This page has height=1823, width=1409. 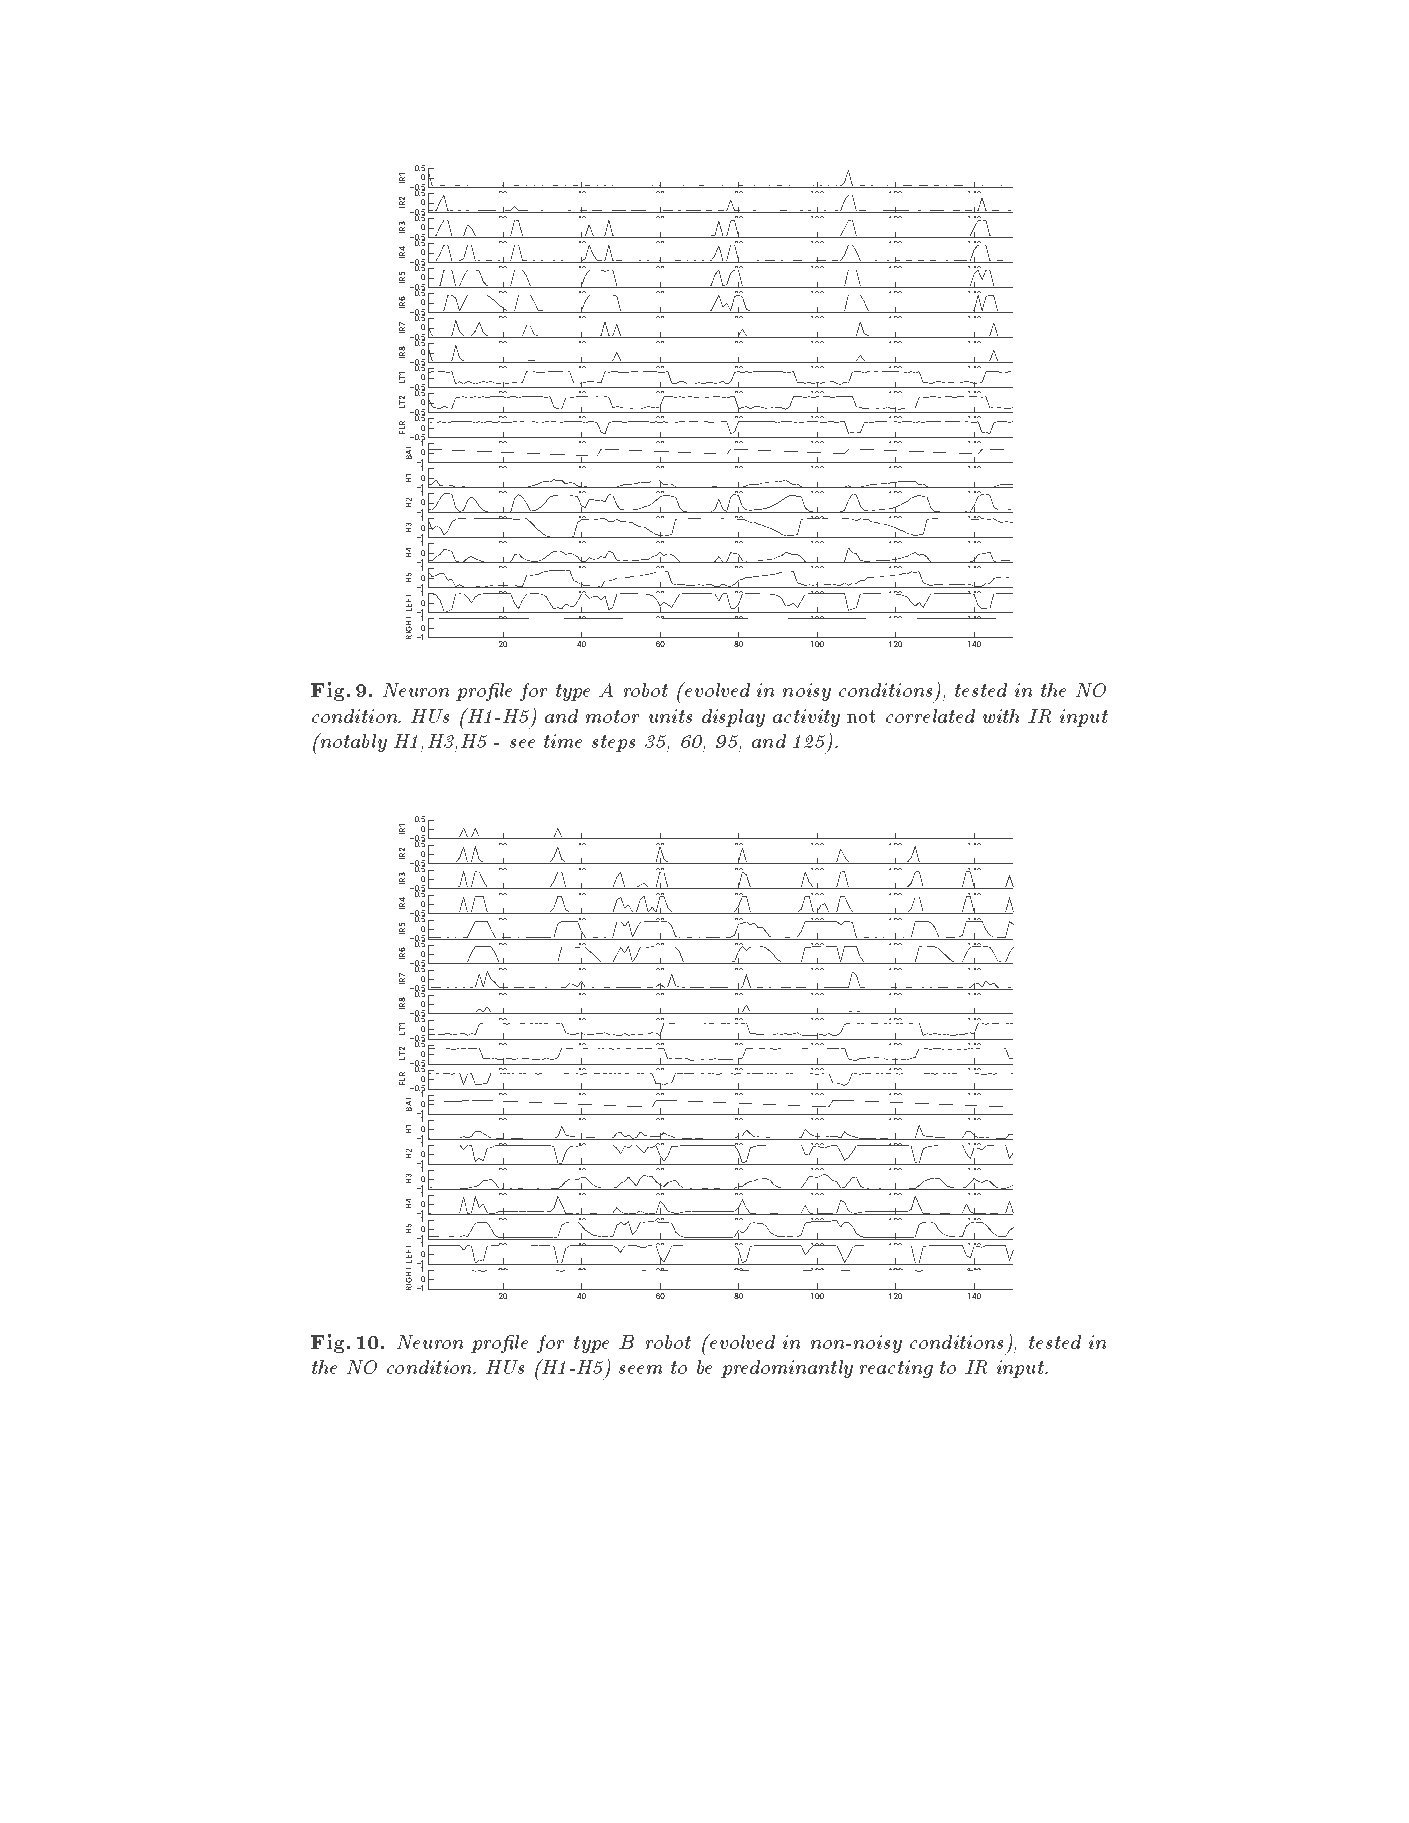 I want to click on time, so click(x=563, y=741).
